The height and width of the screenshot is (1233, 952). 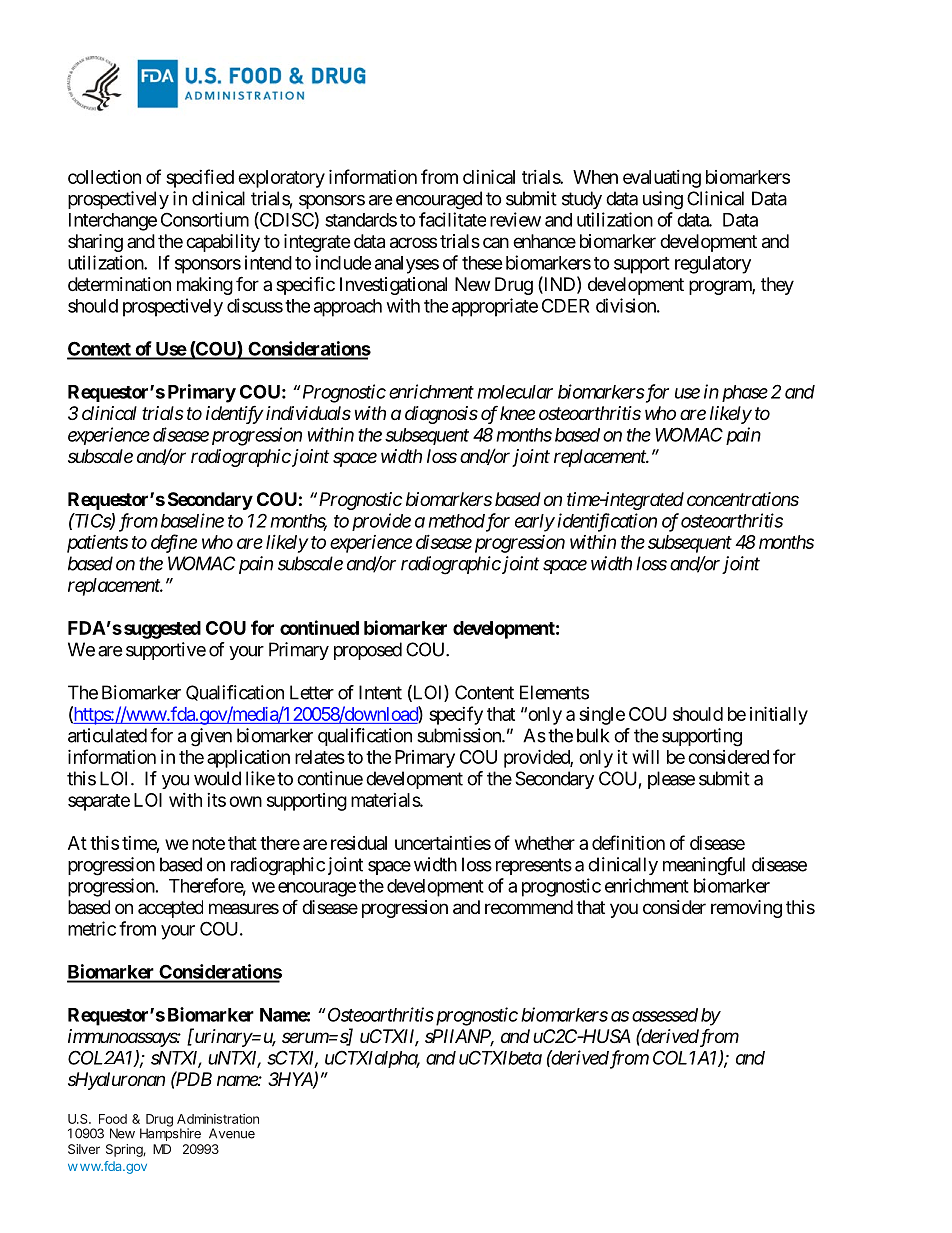 What do you see at coordinates (663, 200) in the screenshot?
I see `using` at bounding box center [663, 200].
